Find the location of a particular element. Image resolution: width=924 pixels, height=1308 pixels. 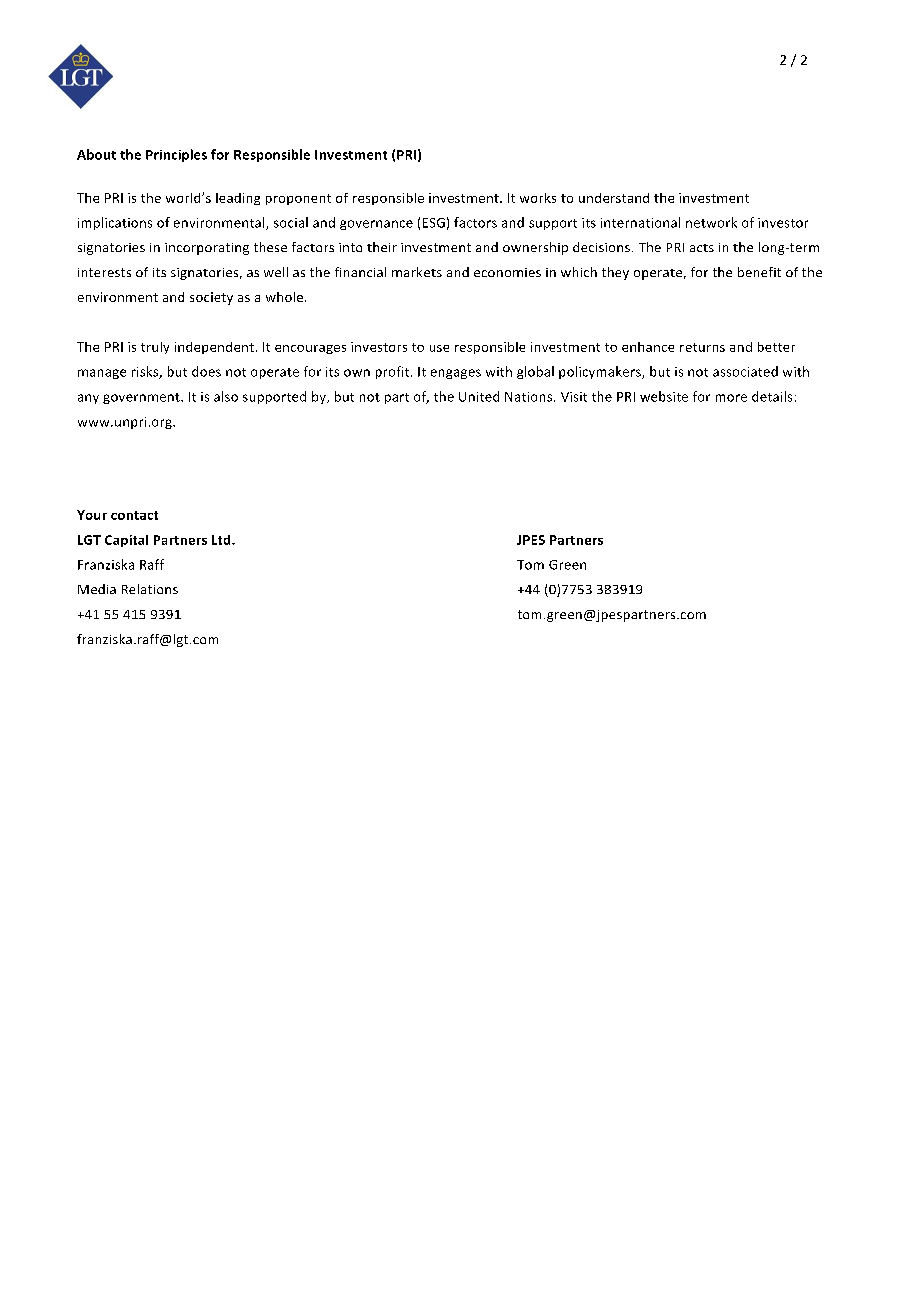

Principles is located at coordinates (176, 155).
